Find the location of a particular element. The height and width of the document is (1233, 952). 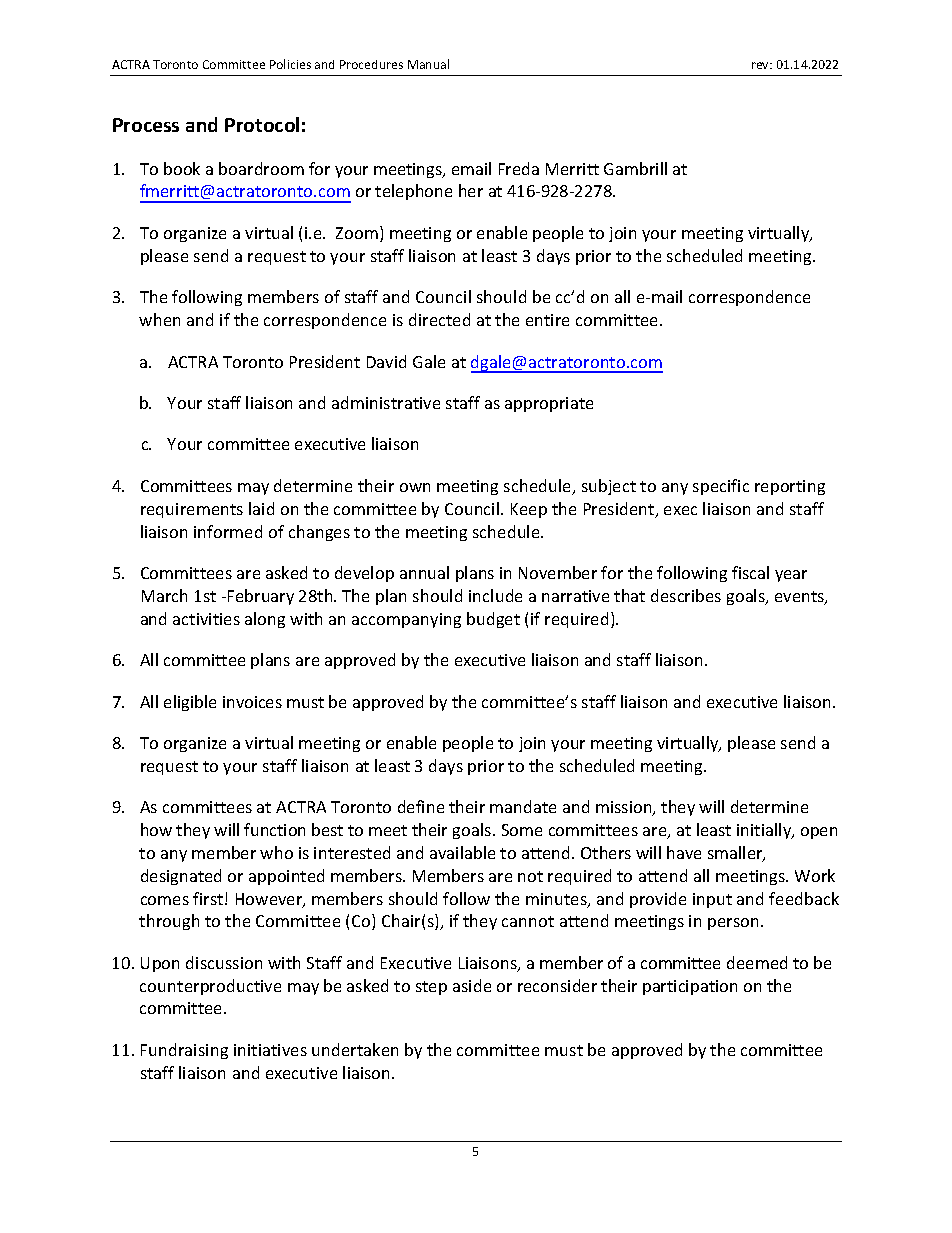

include is located at coordinates (495, 595).
